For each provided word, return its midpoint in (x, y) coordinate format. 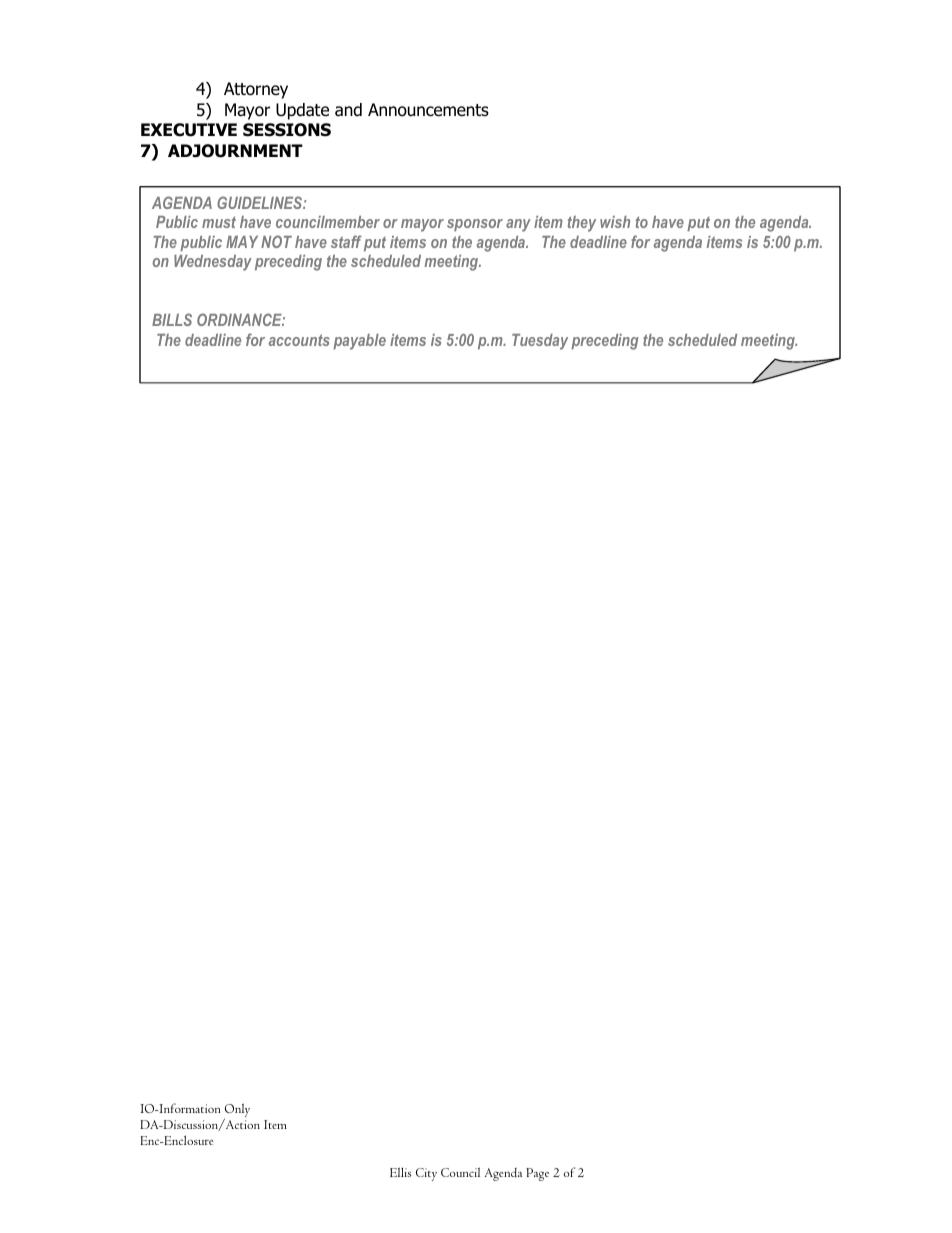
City (426, 1174)
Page (537, 1174)
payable (359, 342)
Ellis (401, 1172)
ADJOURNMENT (235, 151)
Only (237, 1111)
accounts (299, 340)
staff (346, 241)
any (518, 225)
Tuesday (540, 342)
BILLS (172, 319)
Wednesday (213, 263)
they (582, 224)
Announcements (428, 110)
